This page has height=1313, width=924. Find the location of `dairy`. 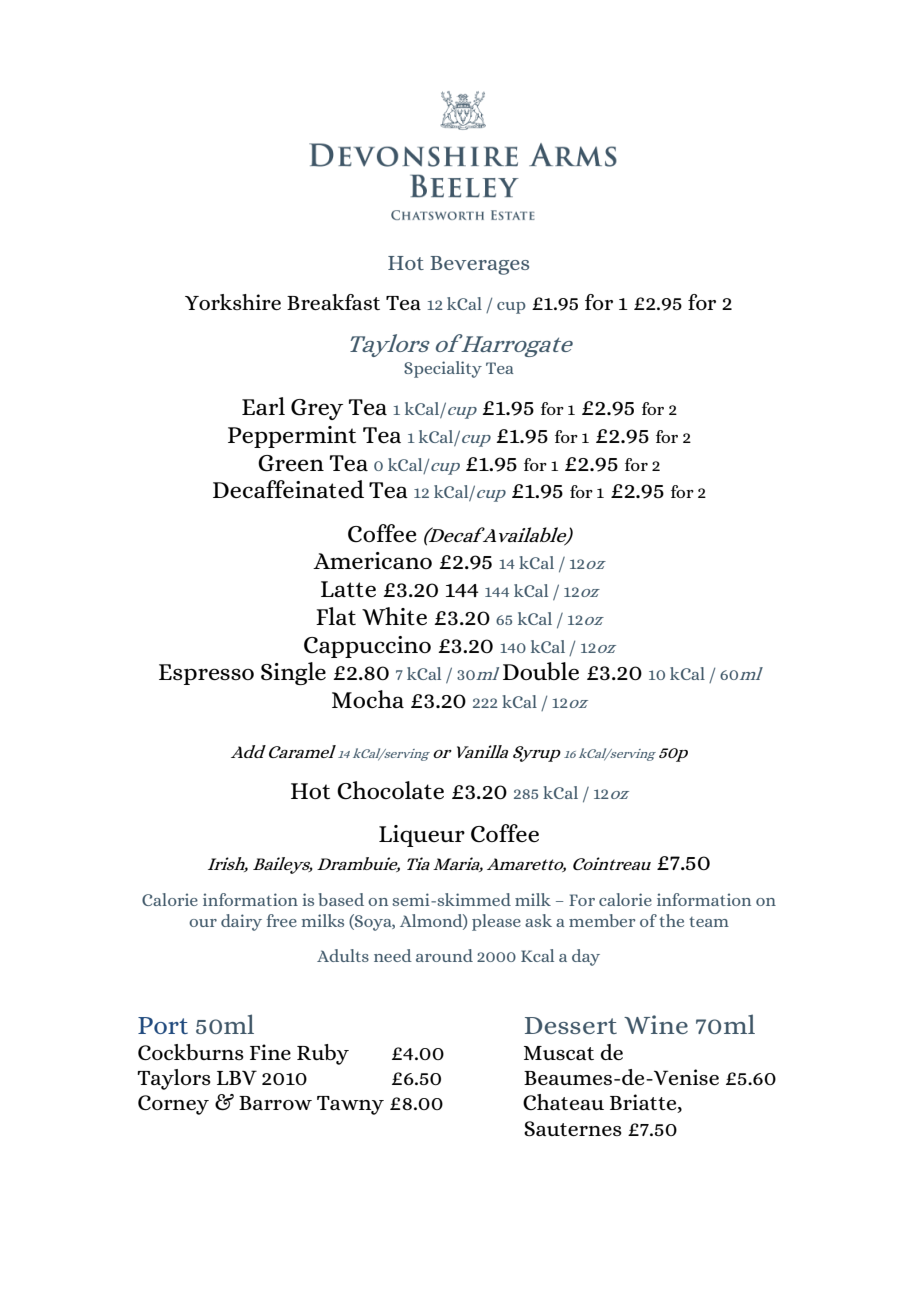

dairy is located at coordinates (241, 922).
